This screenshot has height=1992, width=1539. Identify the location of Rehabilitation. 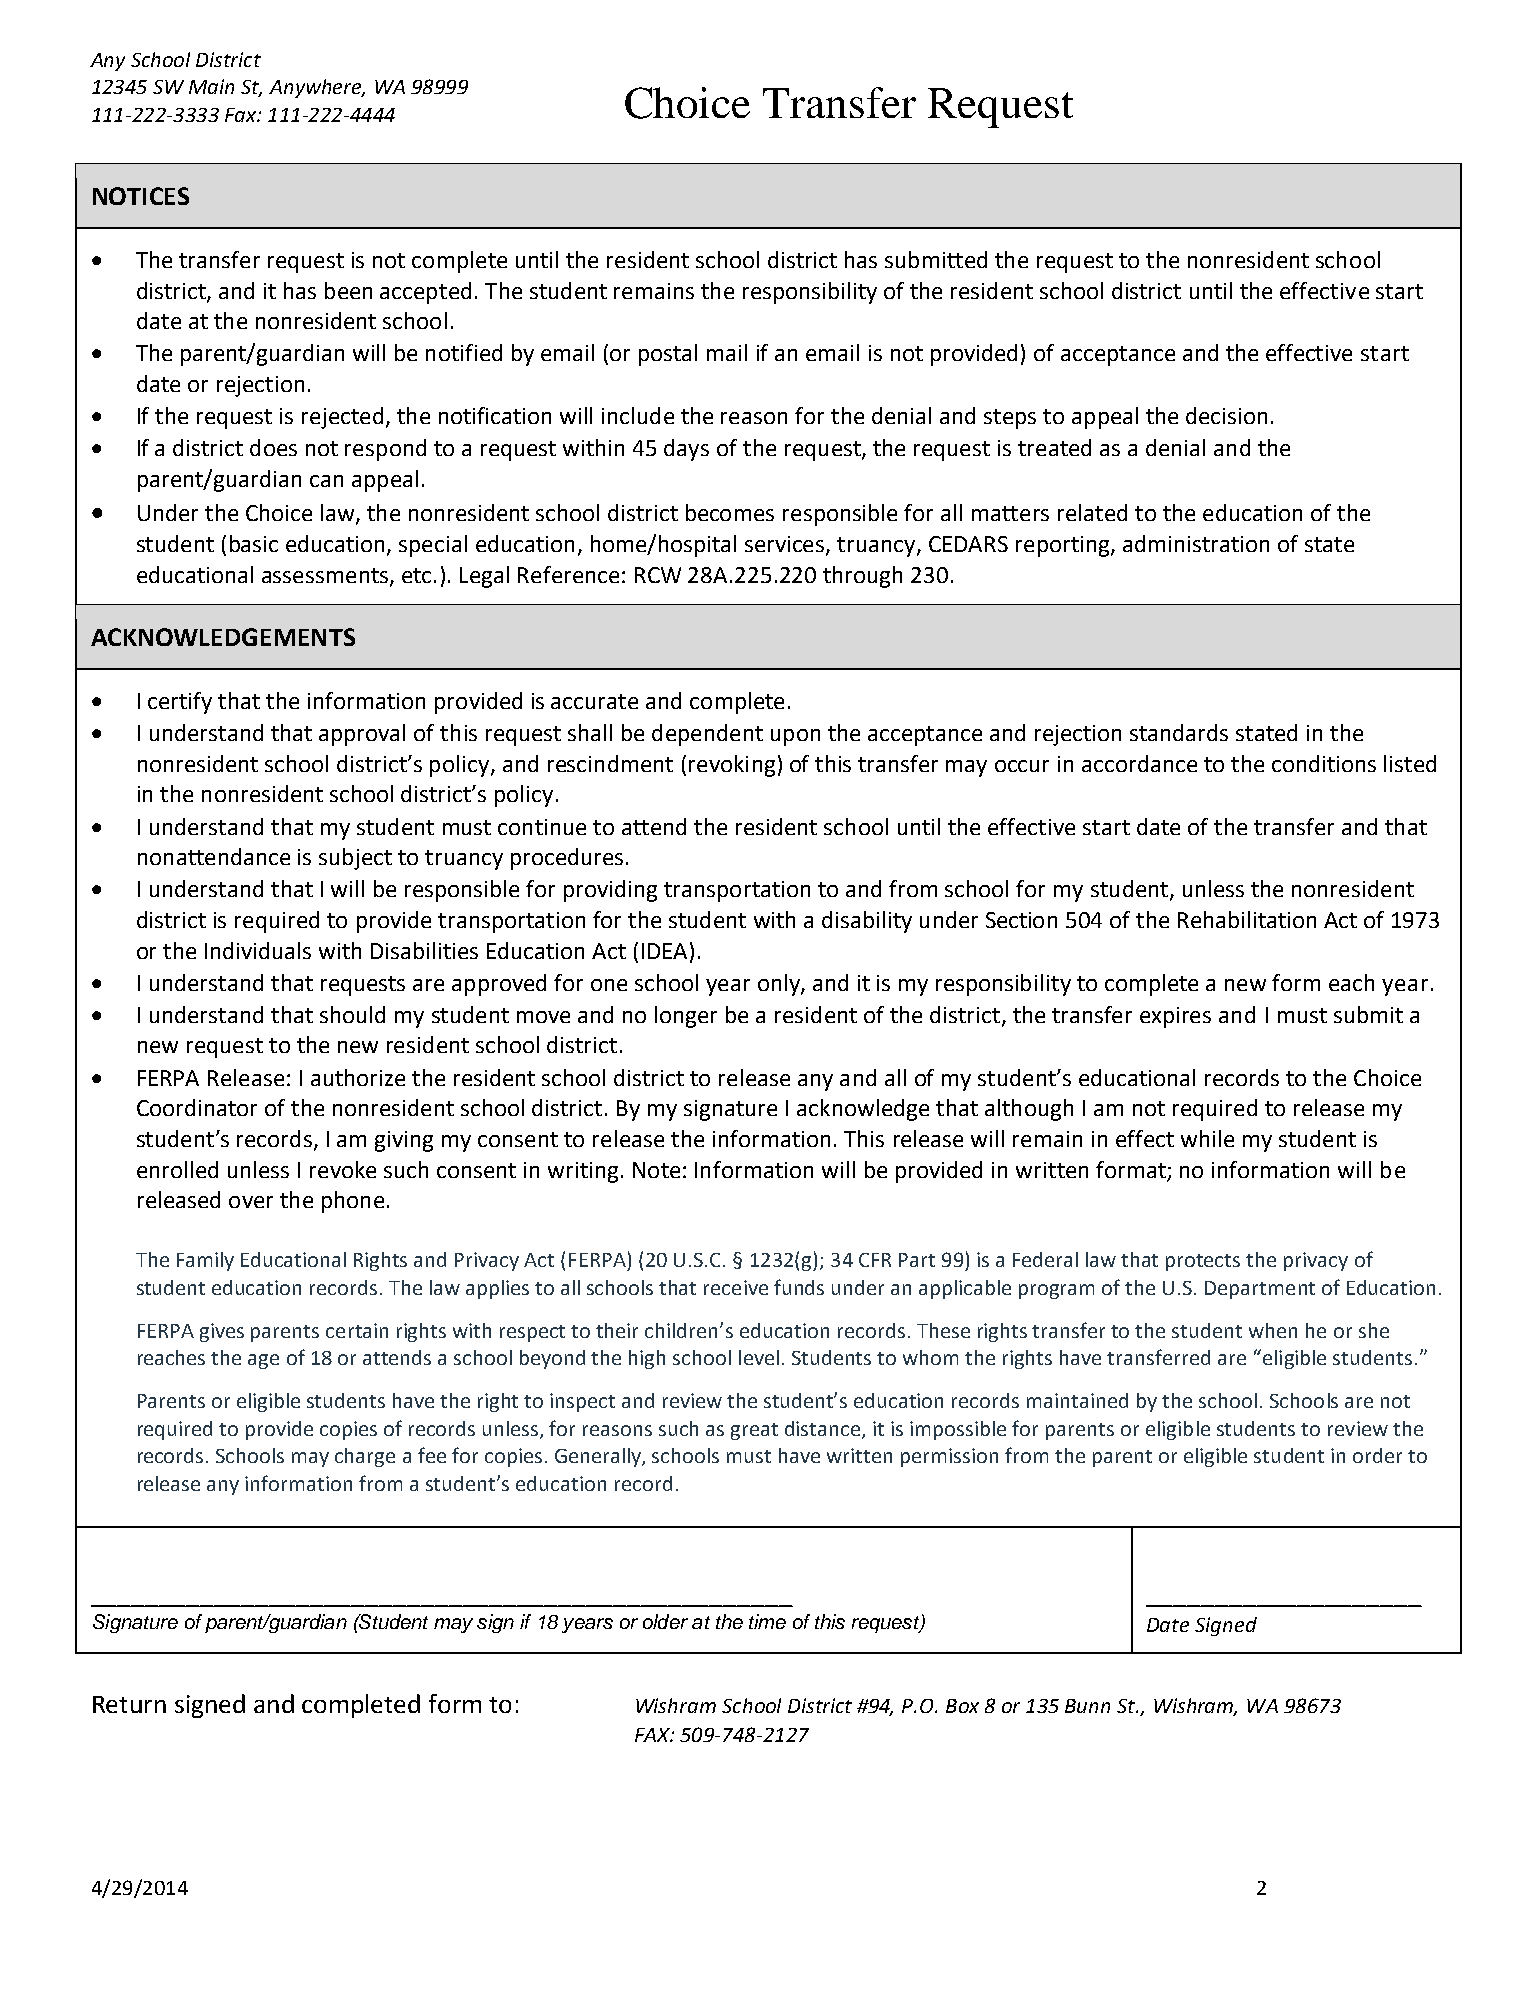
(1247, 919).
